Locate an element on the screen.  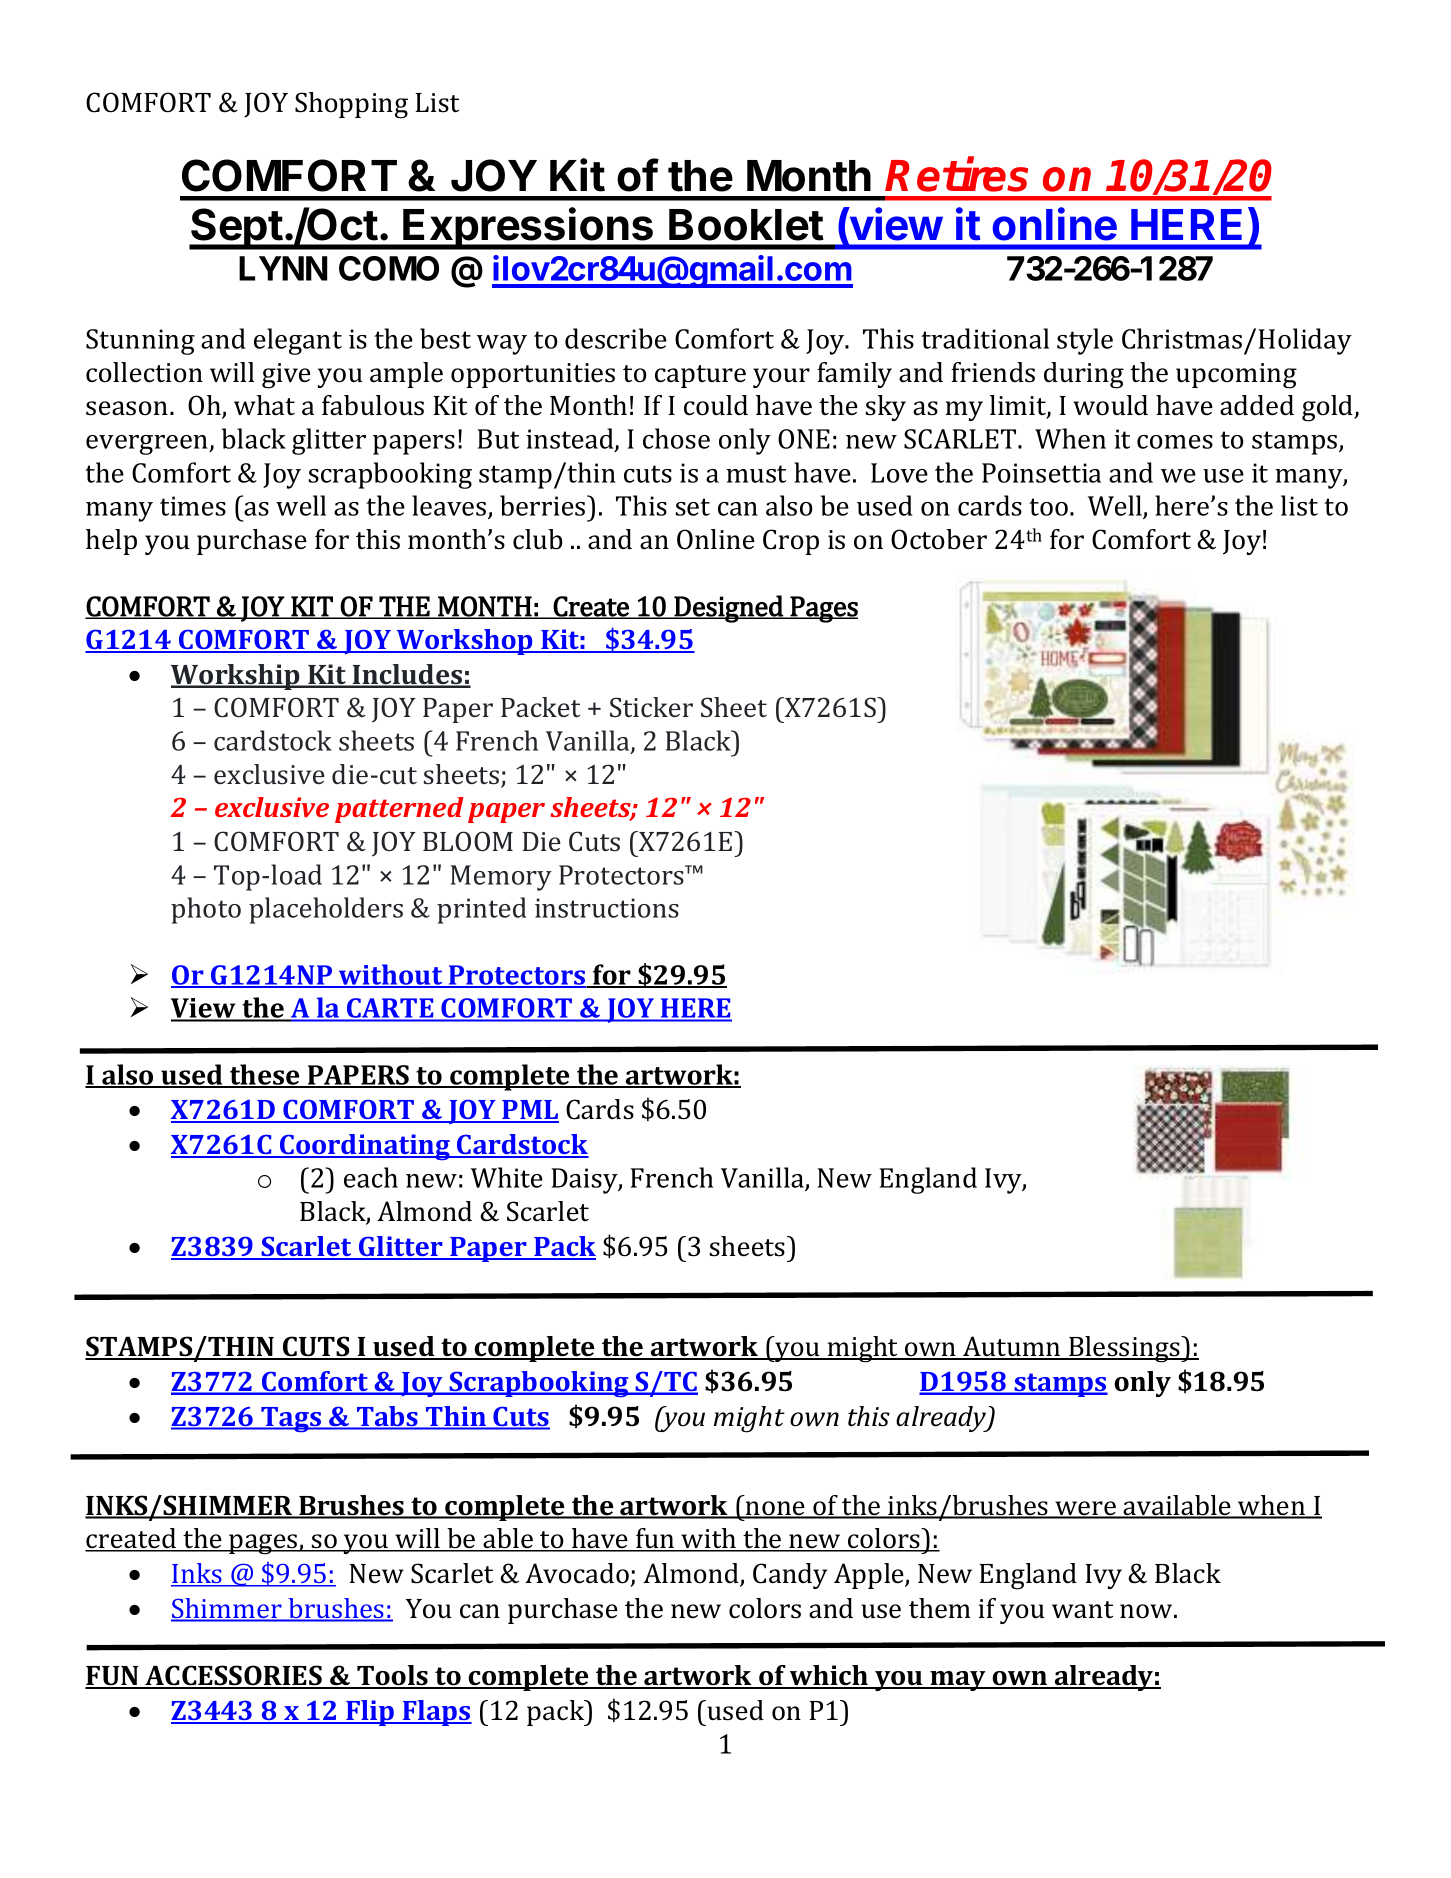
style is located at coordinates (1085, 341).
